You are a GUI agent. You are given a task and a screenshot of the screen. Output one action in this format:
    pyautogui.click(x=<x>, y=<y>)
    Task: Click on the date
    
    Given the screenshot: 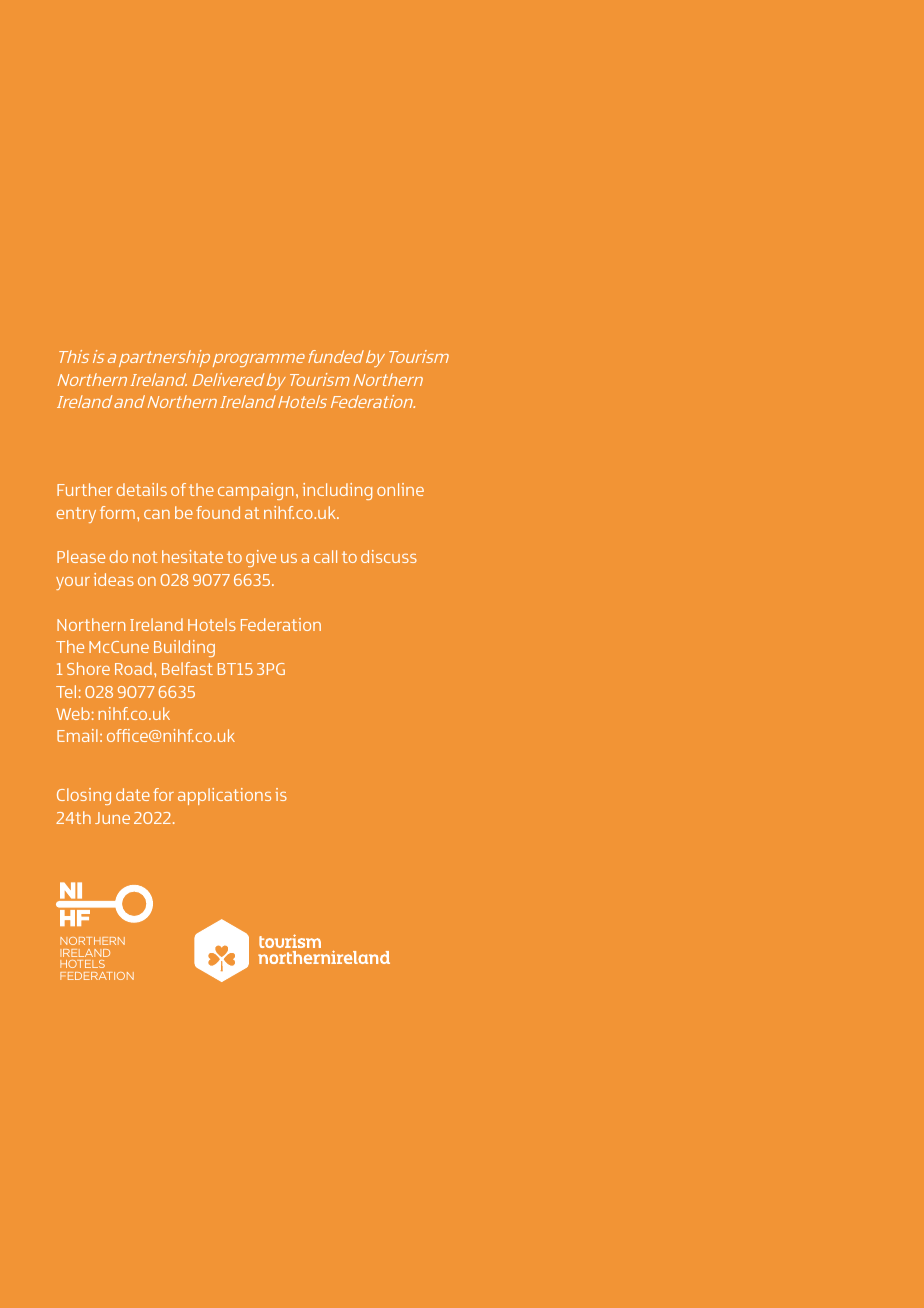 What is the action you would take?
    pyautogui.click(x=133, y=794)
